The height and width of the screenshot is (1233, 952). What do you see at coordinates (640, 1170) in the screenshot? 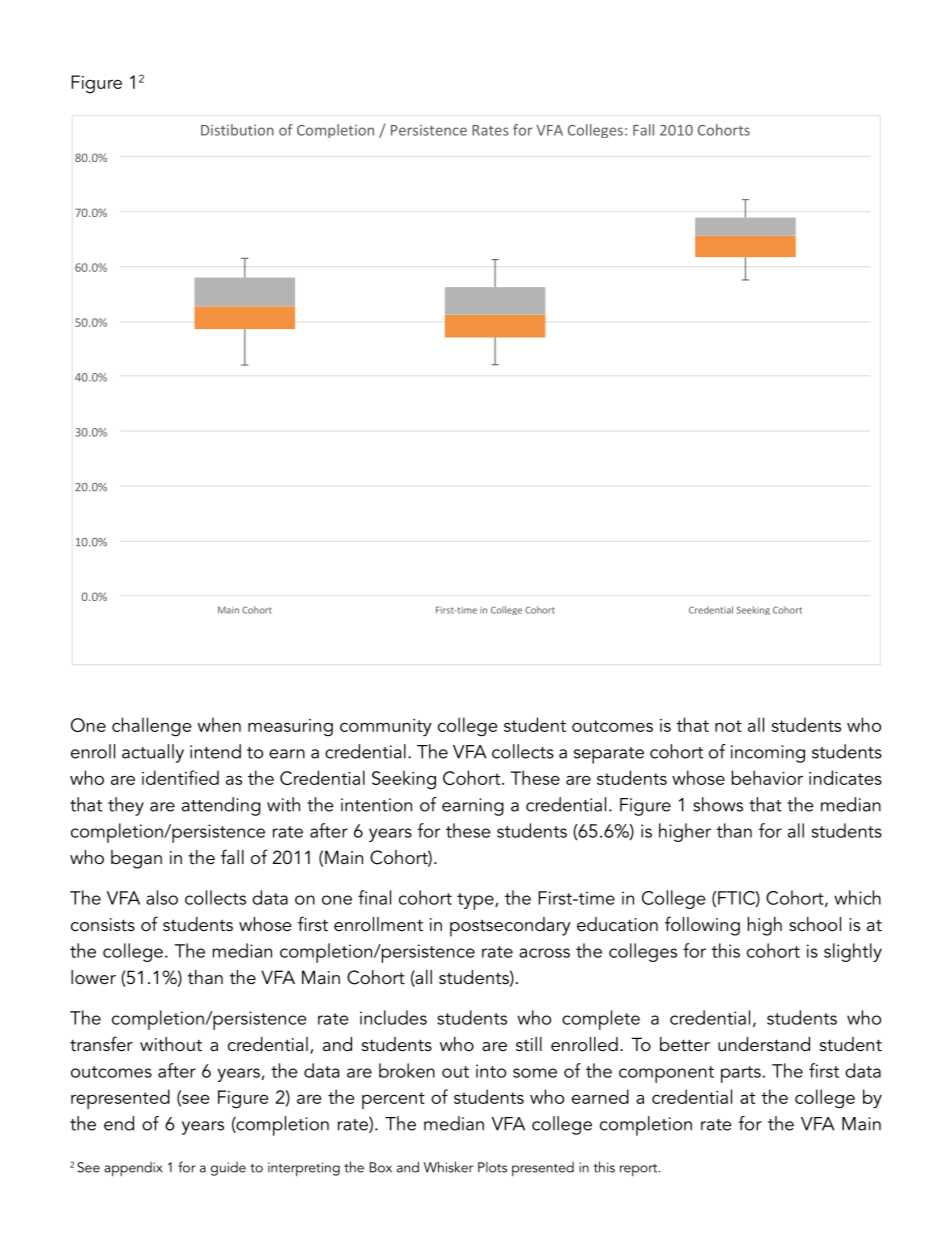
I see `report` at bounding box center [640, 1170].
